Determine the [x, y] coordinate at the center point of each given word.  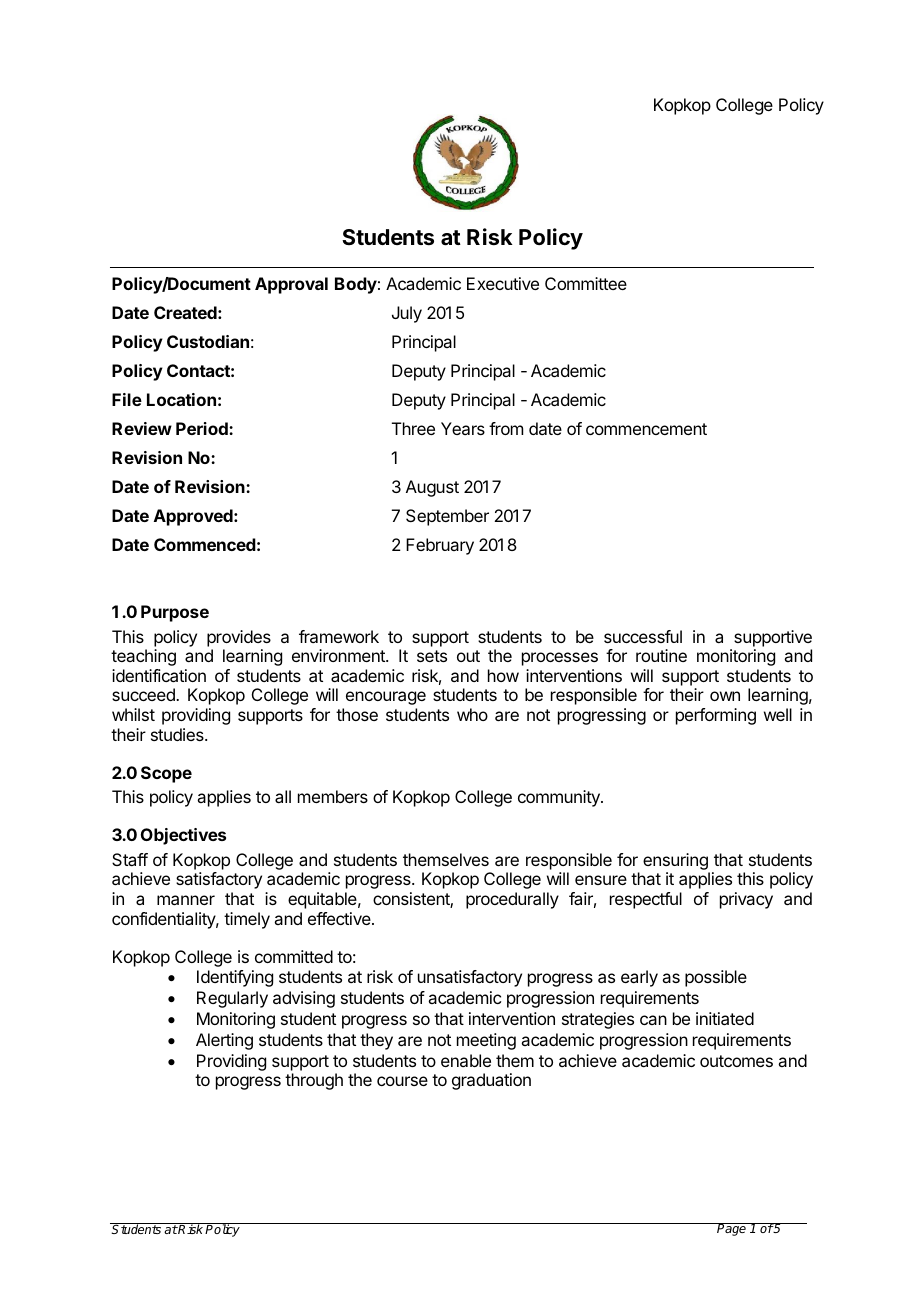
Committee [586, 283]
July [407, 314]
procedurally [512, 900]
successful [643, 636]
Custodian [208, 341]
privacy [746, 900]
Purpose [175, 613]
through [314, 1081]
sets [432, 656]
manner [186, 900]
